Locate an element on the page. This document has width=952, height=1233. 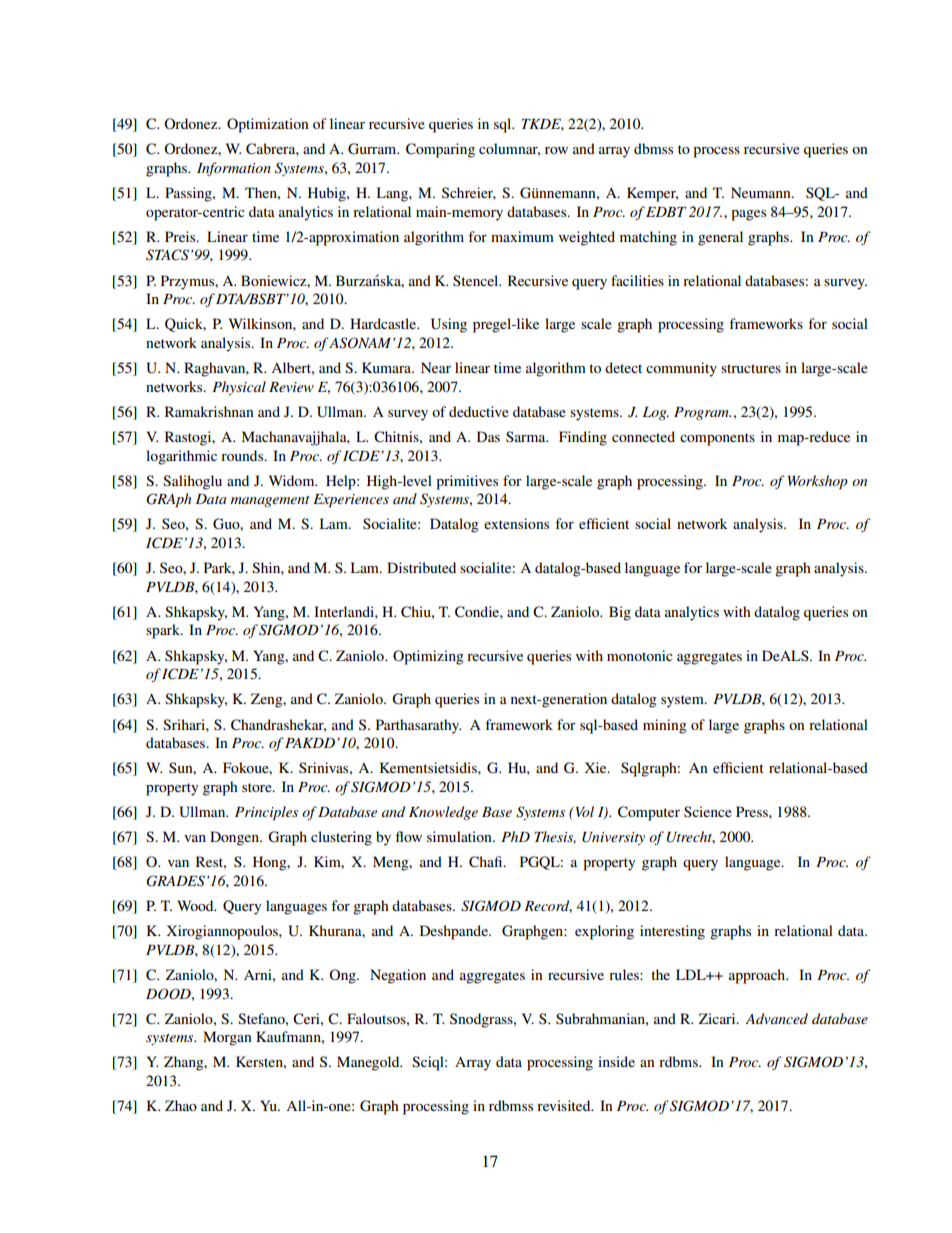
row is located at coordinates (556, 150).
